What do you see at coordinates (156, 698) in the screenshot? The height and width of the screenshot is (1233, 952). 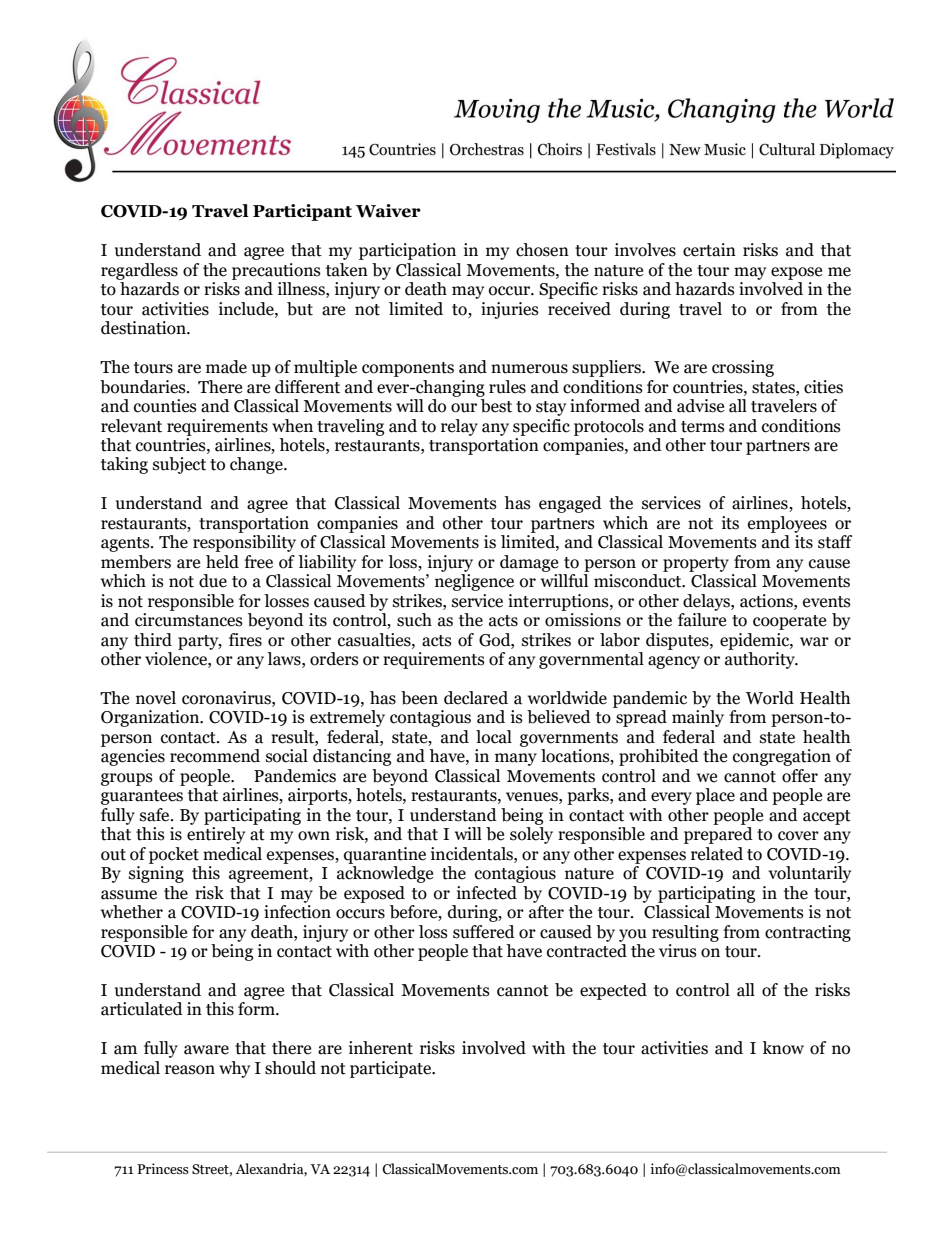 I see `novel` at bounding box center [156, 698].
